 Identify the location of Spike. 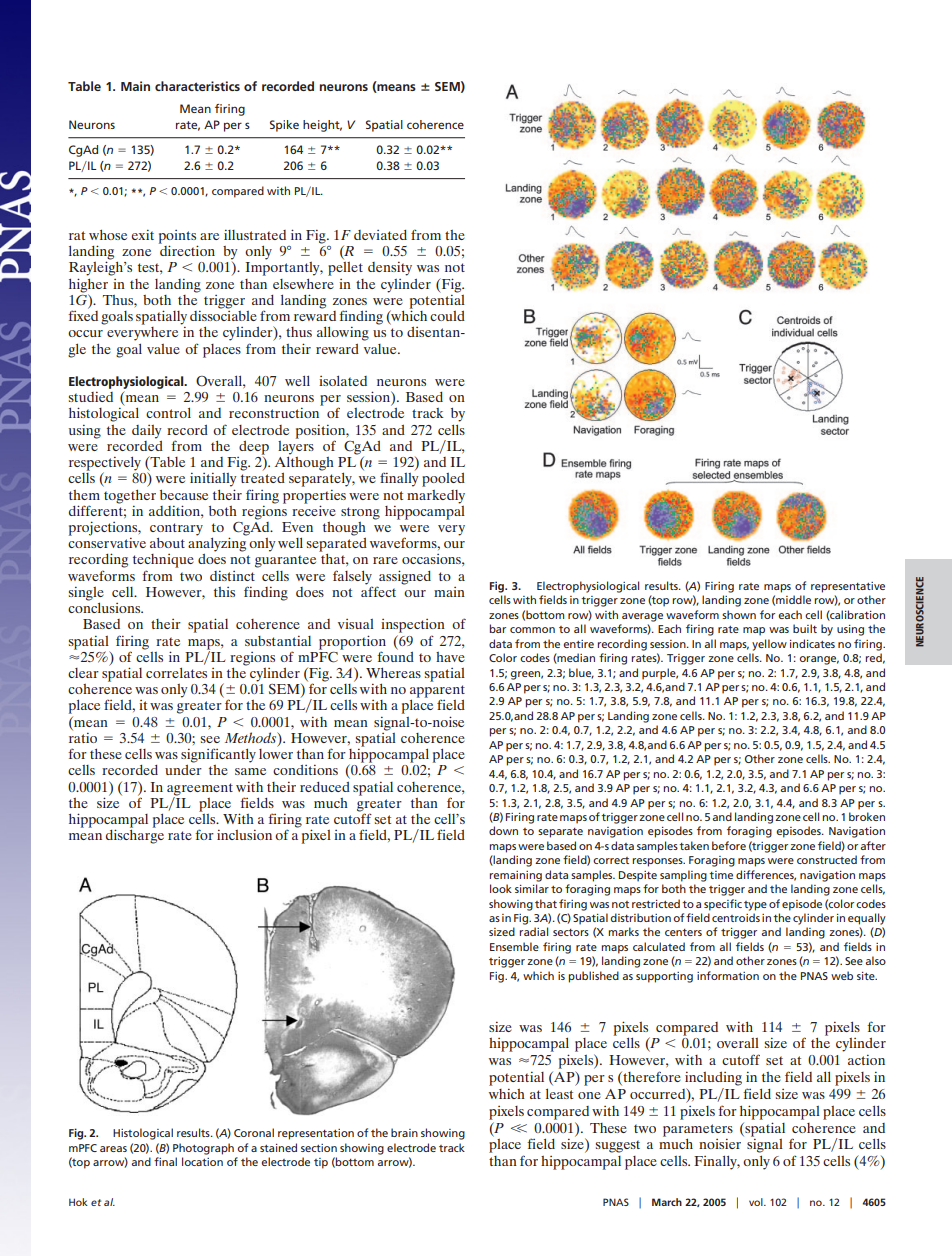
(284, 126).
